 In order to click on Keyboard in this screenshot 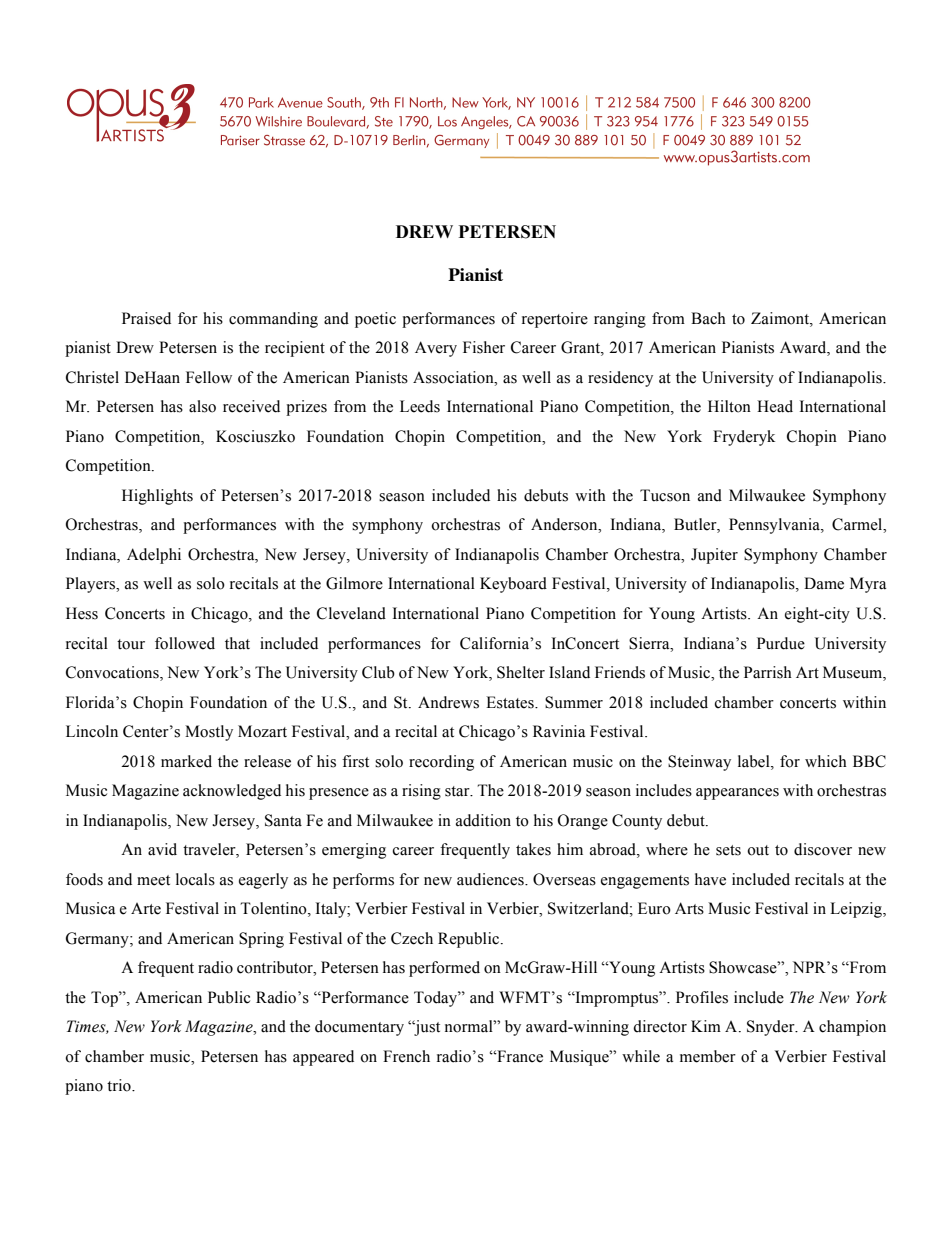, I will do `click(513, 585)`.
